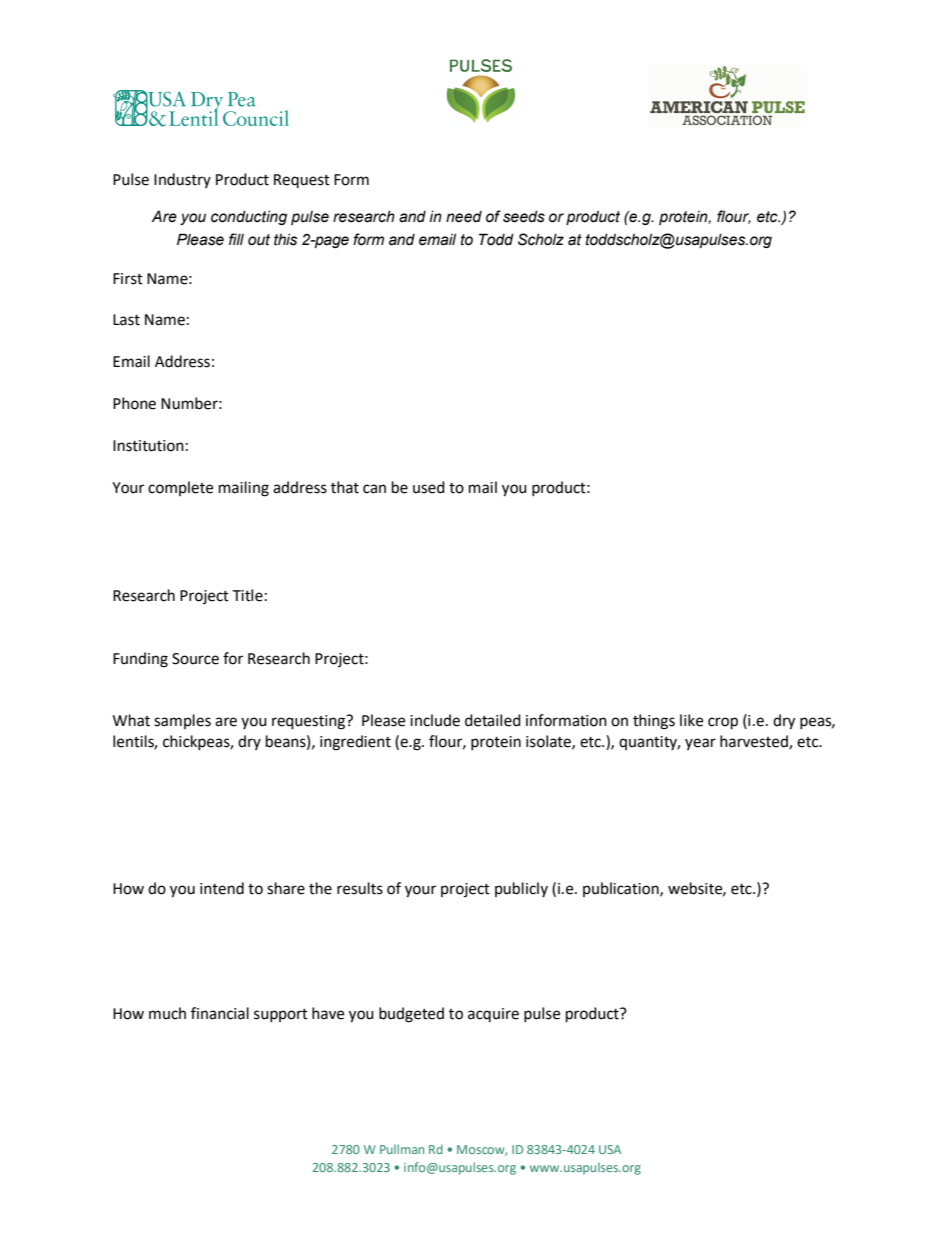 This screenshot has height=1233, width=952. Describe the element at coordinates (429, 487) in the screenshot. I see `used` at that location.
